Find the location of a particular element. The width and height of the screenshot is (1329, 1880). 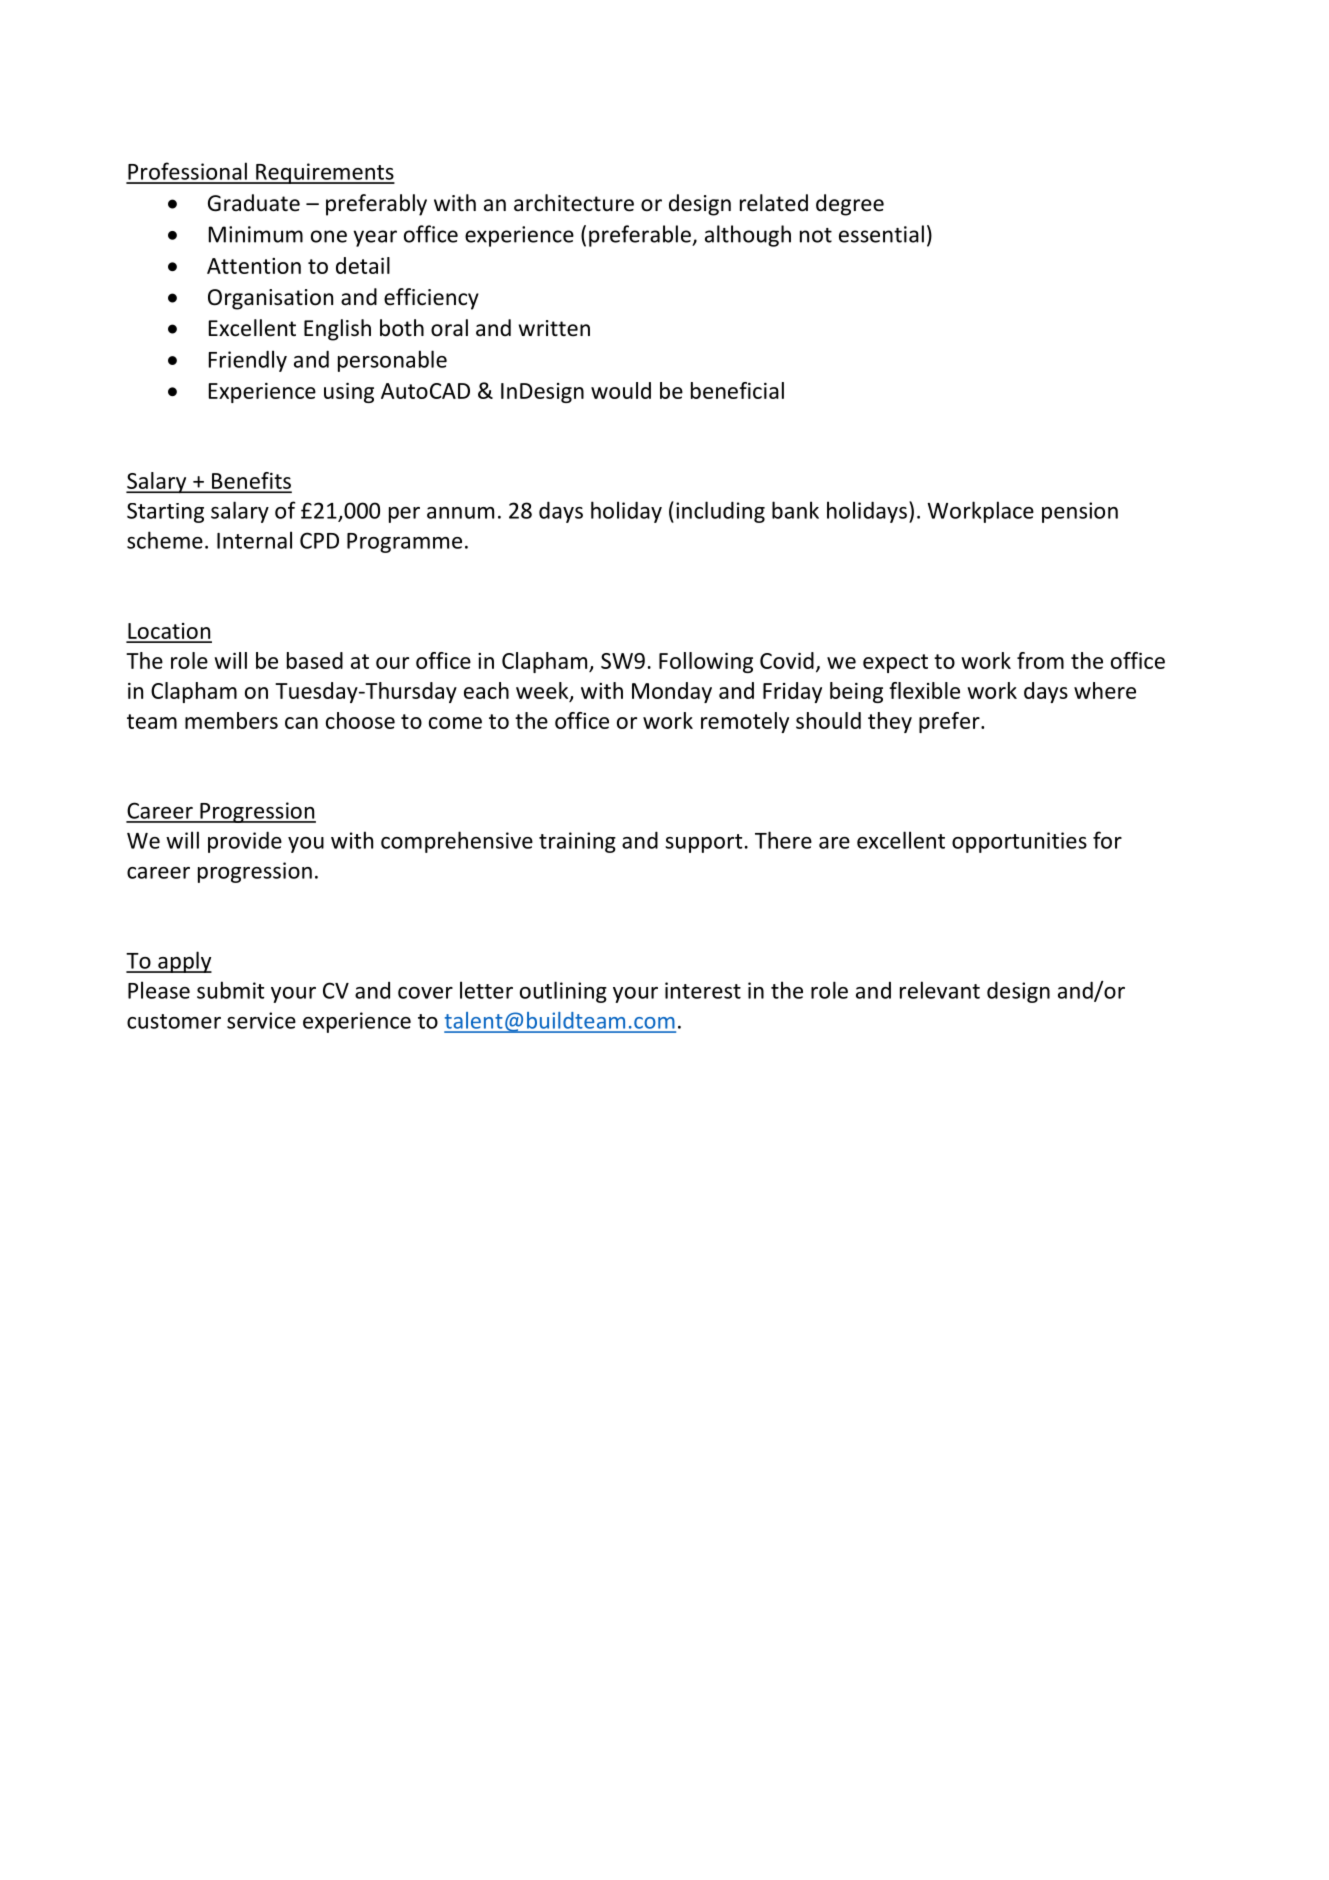

outlining is located at coordinates (563, 992).
